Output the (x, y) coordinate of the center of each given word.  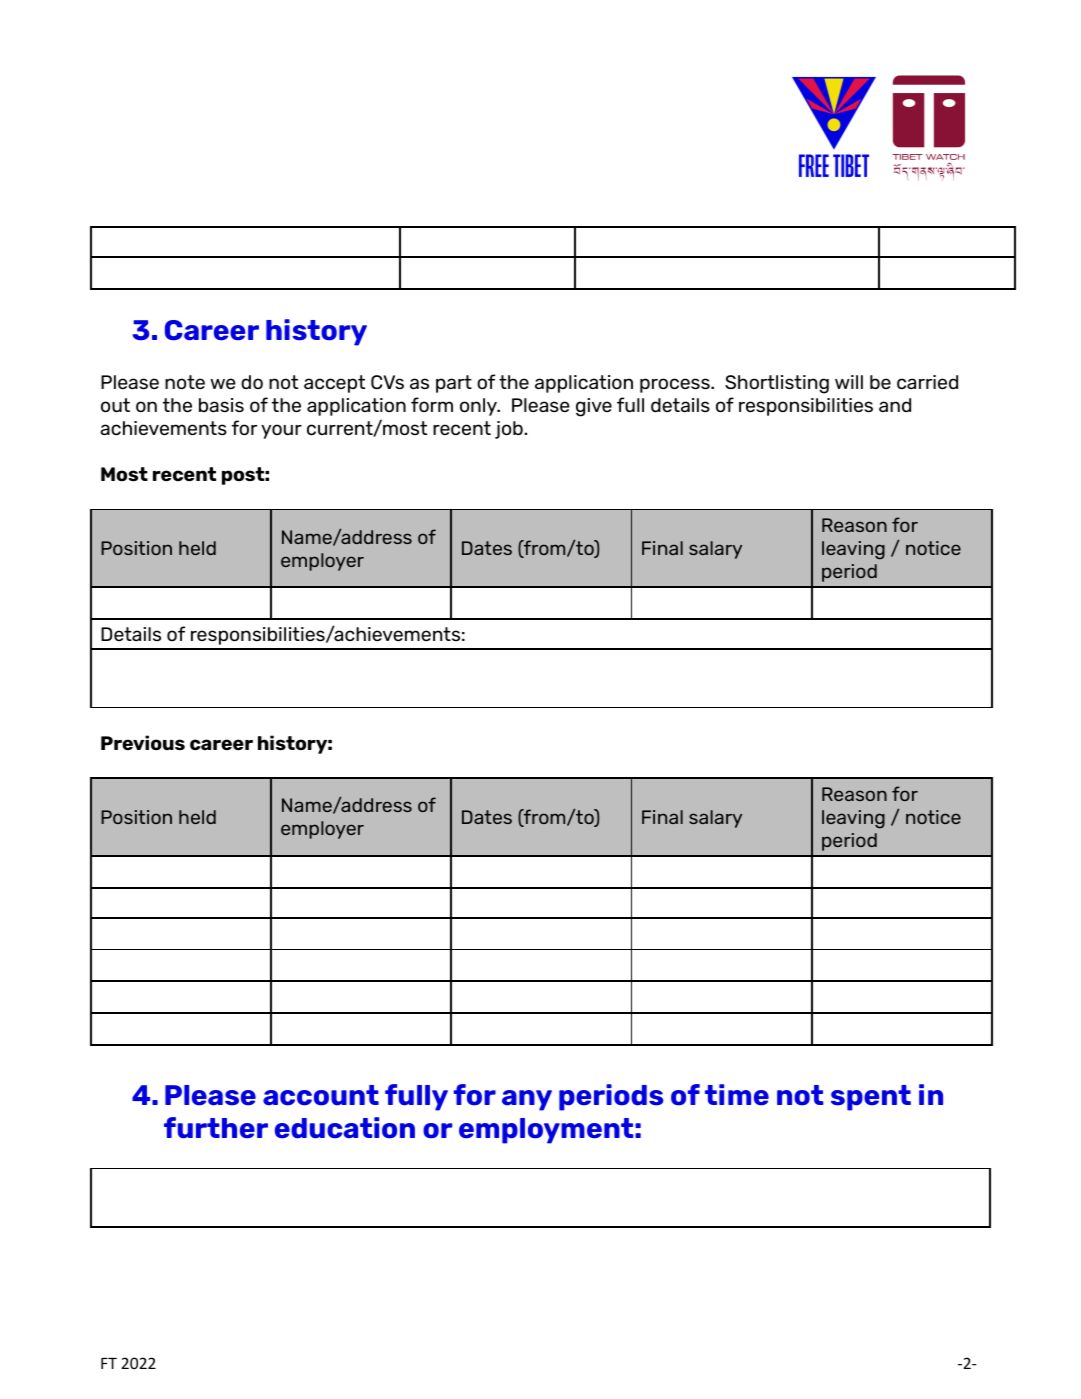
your (281, 431)
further (216, 1128)
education (345, 1128)
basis (221, 405)
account (321, 1095)
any (527, 1100)
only (479, 407)
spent (871, 1098)
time (737, 1095)
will (849, 382)
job (510, 430)
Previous (143, 742)
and (895, 405)
